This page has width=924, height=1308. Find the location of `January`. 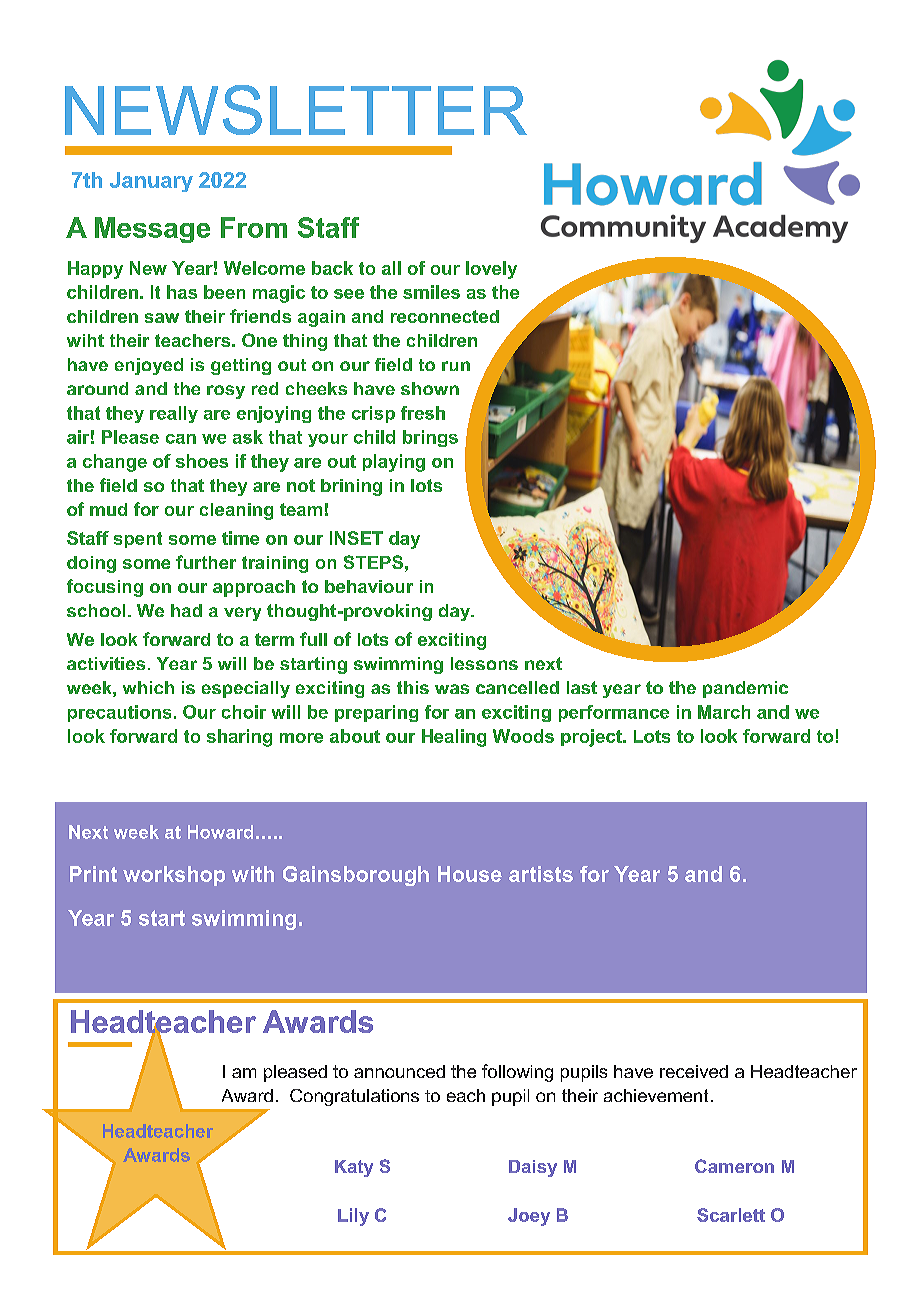

January is located at coordinates (151, 182).
